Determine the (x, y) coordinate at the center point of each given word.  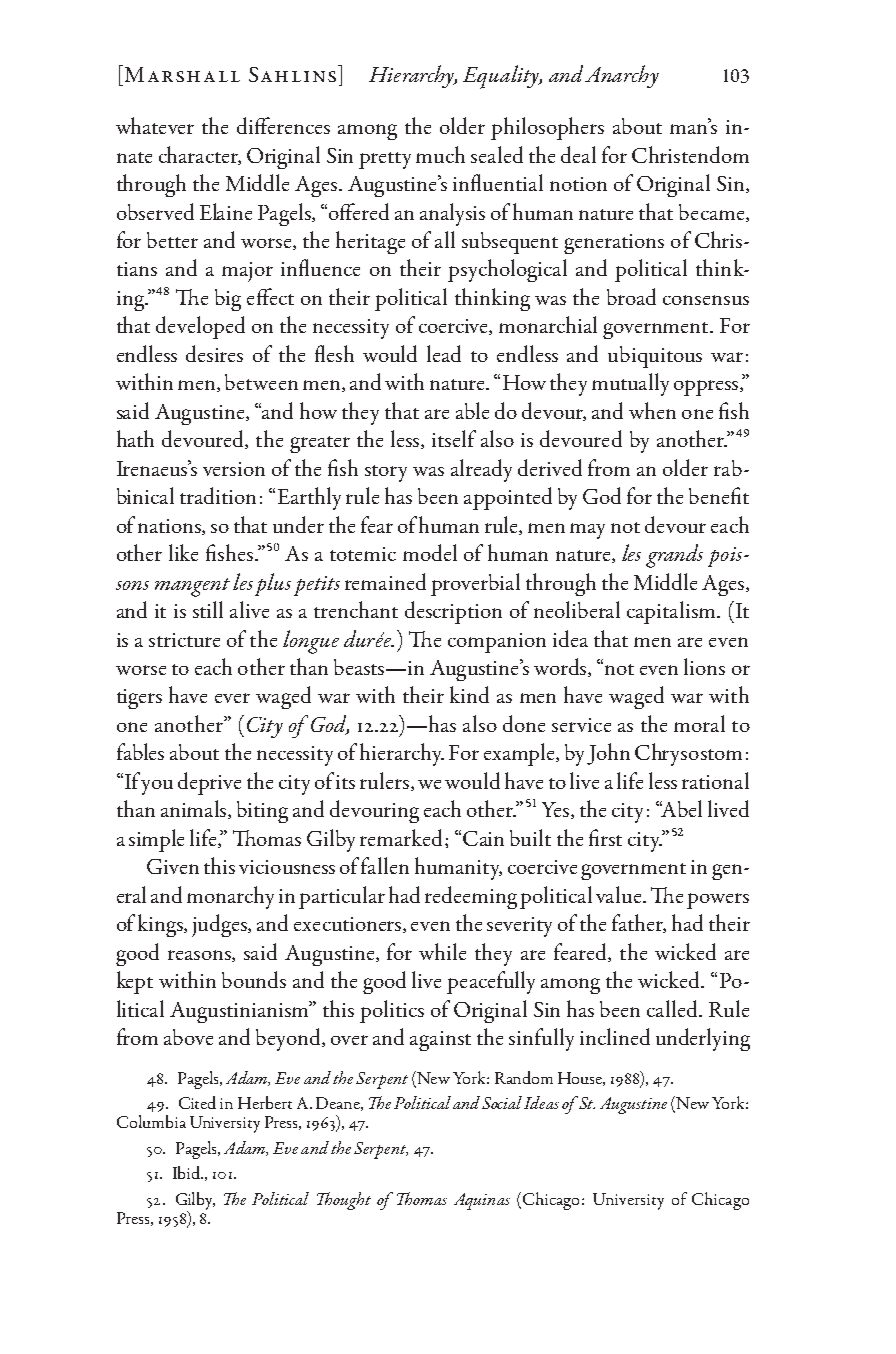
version (234, 469)
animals (195, 809)
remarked (401, 837)
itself (454, 438)
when (652, 410)
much (440, 154)
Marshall (181, 73)
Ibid (188, 1172)
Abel (681, 808)
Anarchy (622, 76)
